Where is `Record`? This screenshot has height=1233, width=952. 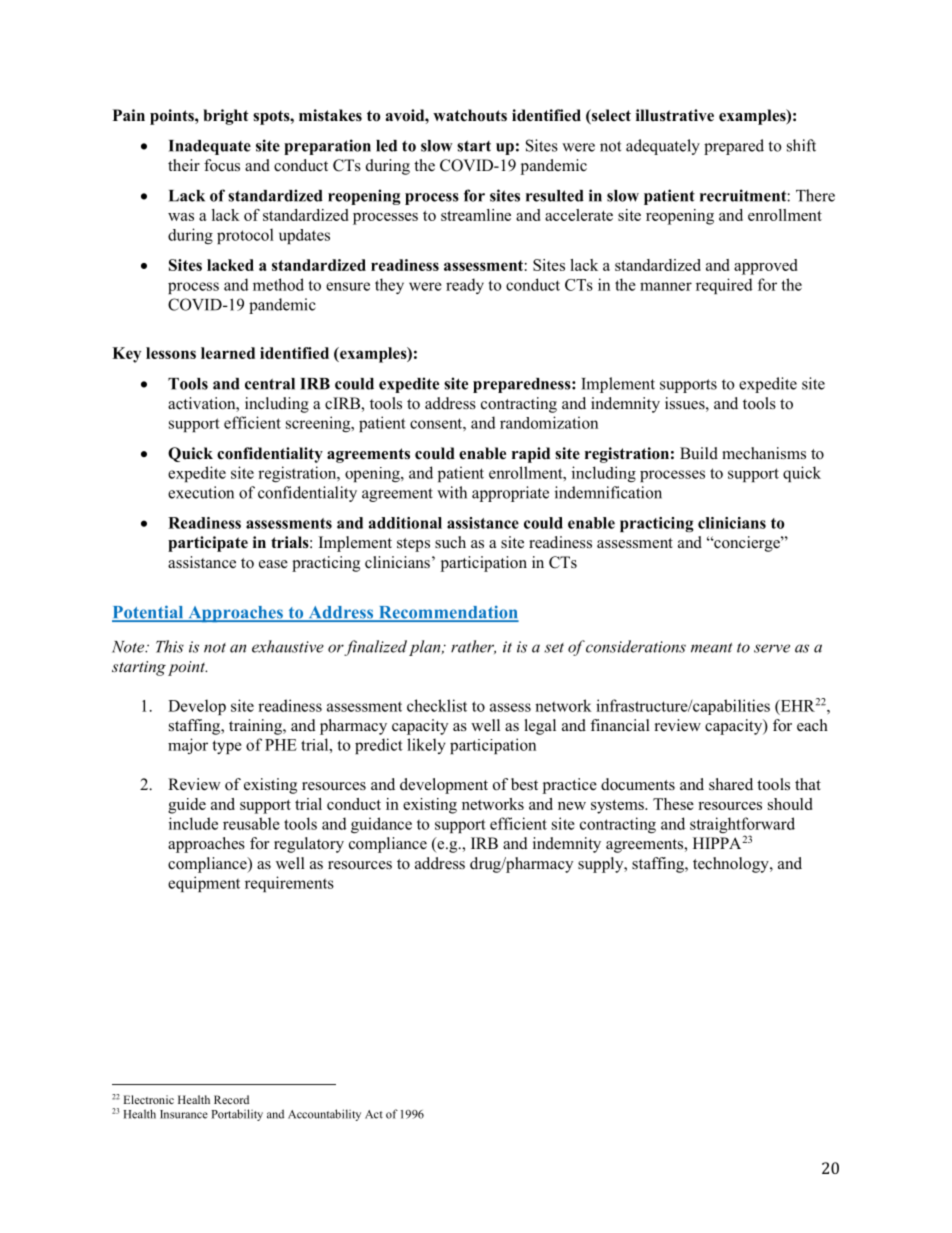
Record is located at coordinates (231, 1099).
